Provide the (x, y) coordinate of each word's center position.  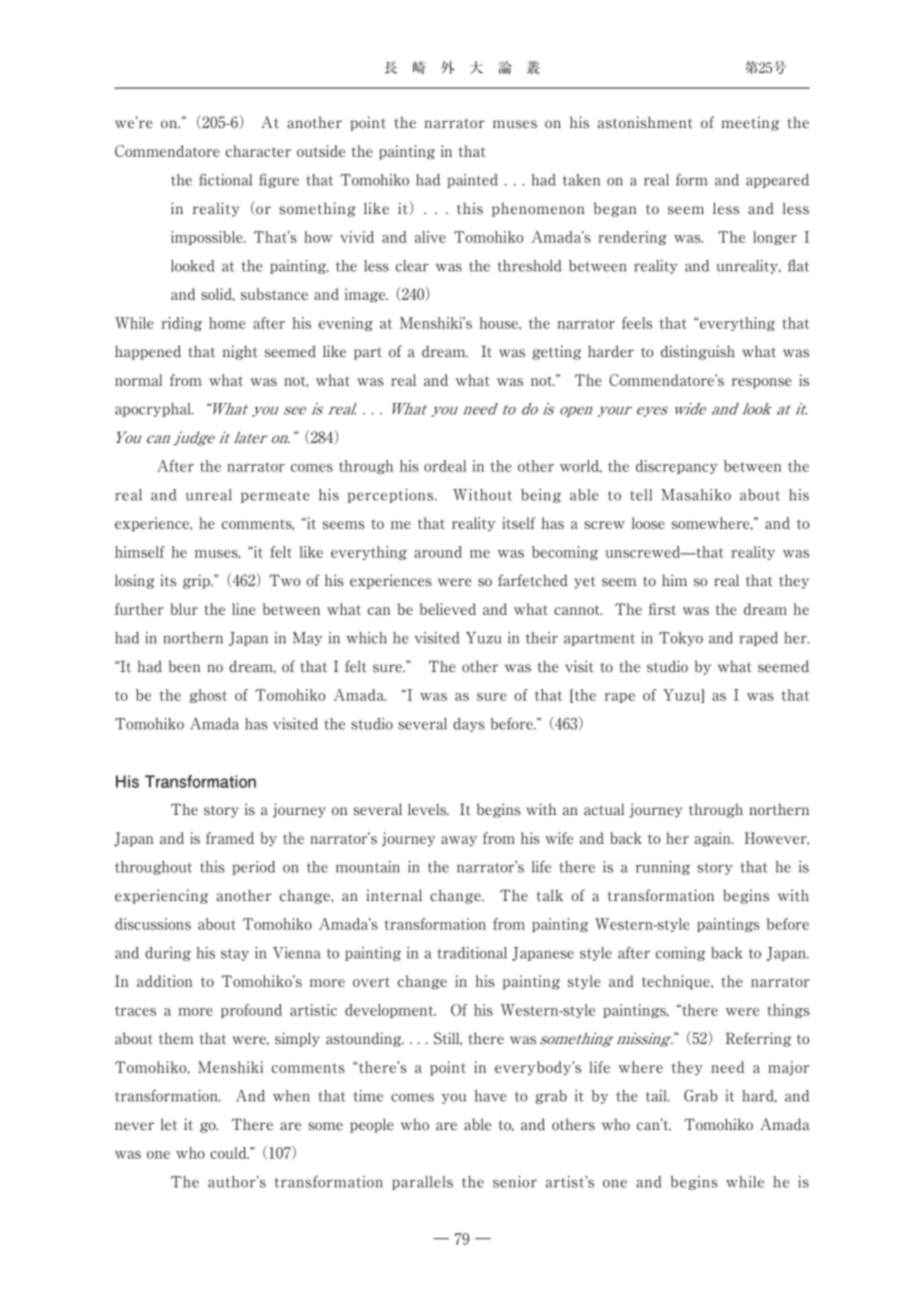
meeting (750, 123)
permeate (275, 496)
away (459, 841)
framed (230, 838)
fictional (225, 180)
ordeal (445, 466)
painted (472, 181)
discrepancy (677, 467)
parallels (422, 1183)
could (229, 1153)
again (714, 839)
